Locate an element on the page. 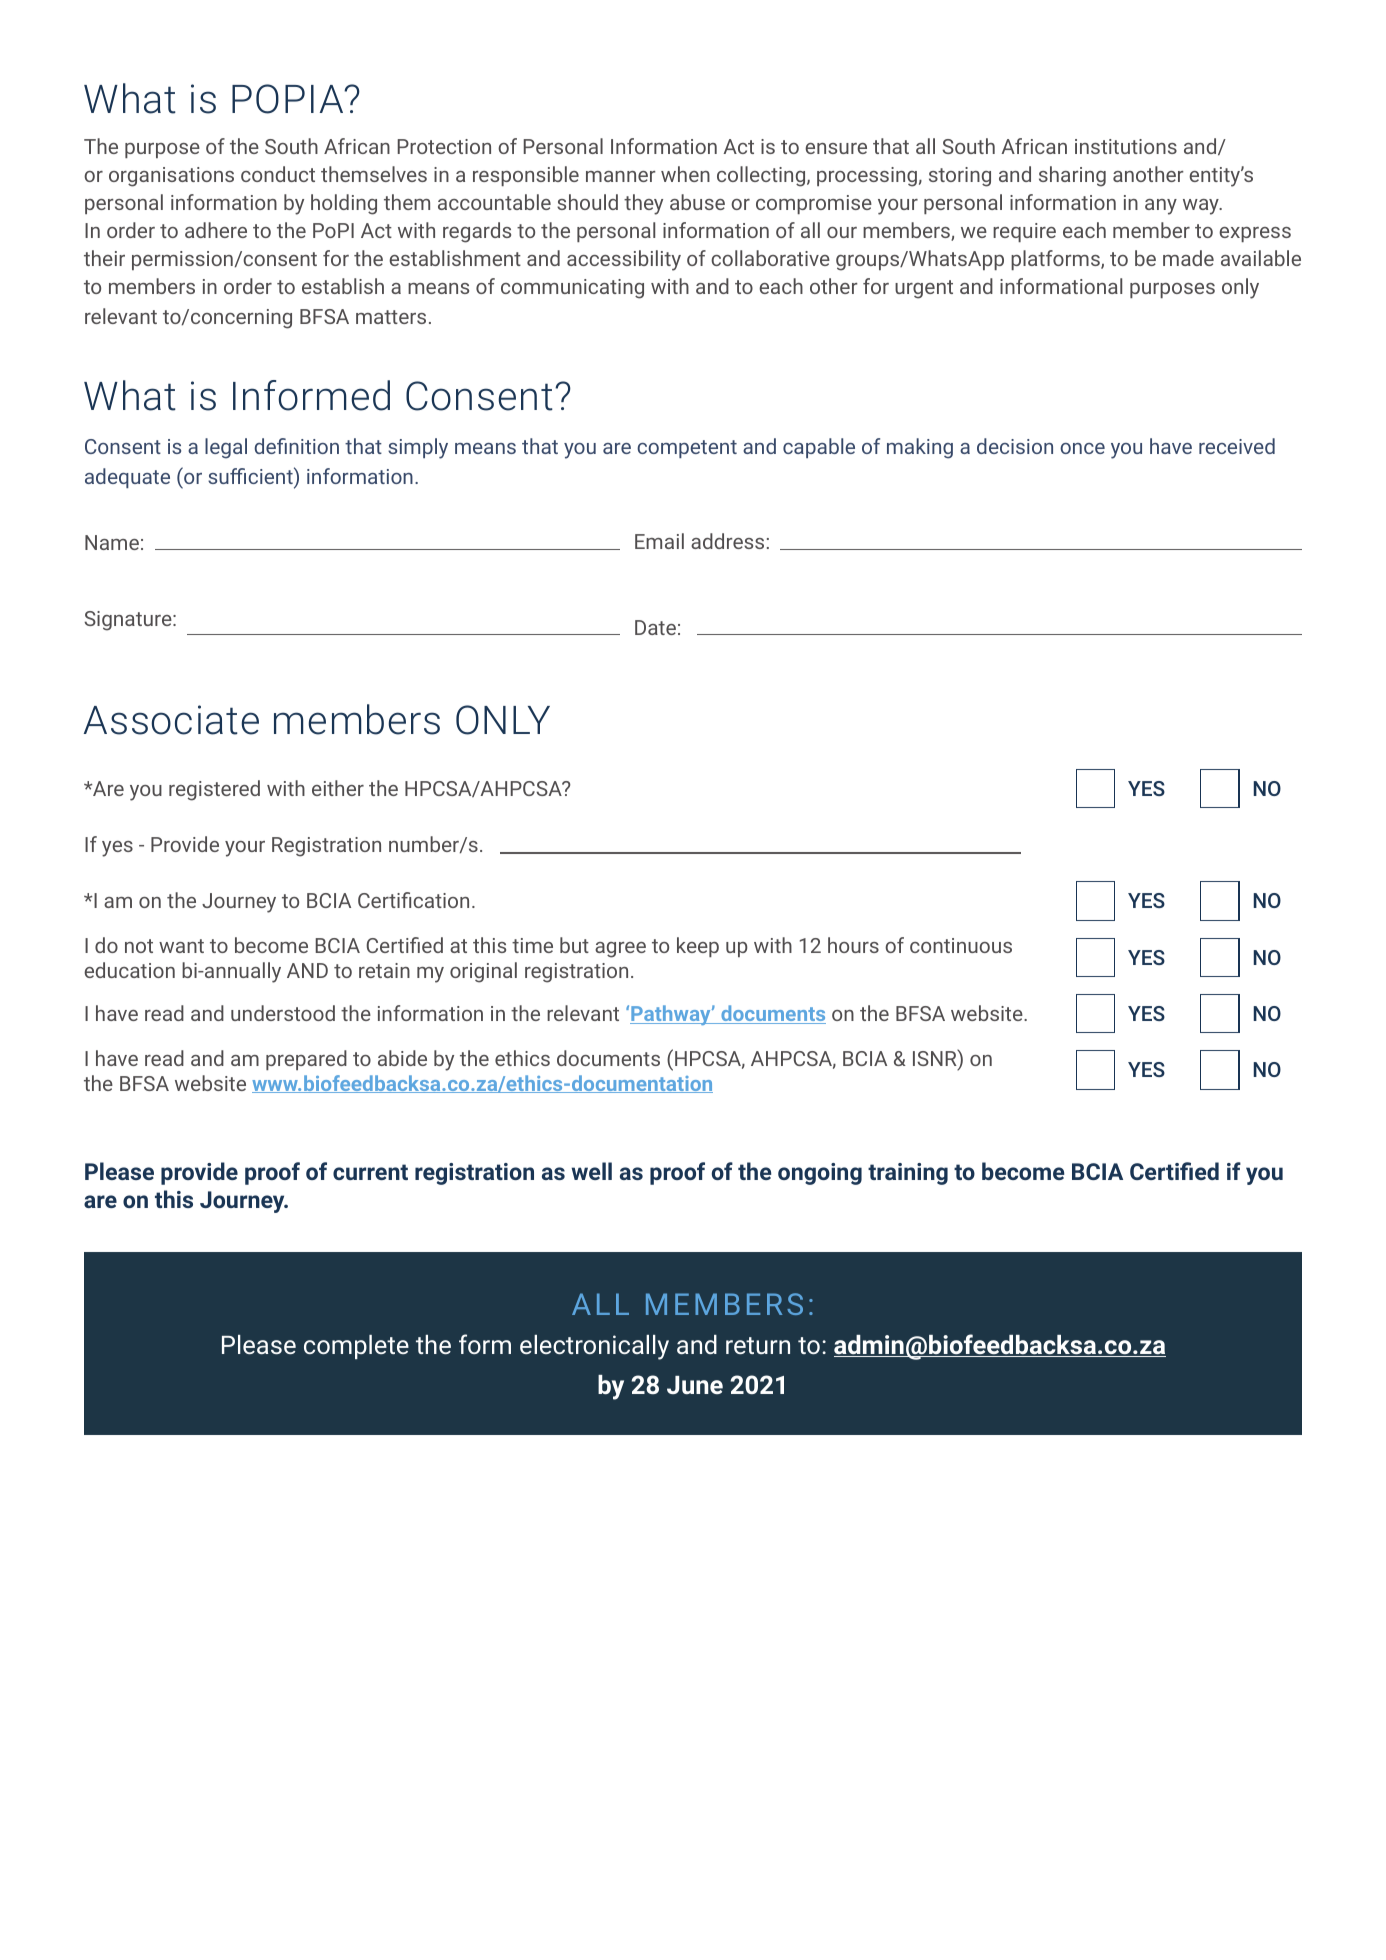  registered is located at coordinates (214, 790).
